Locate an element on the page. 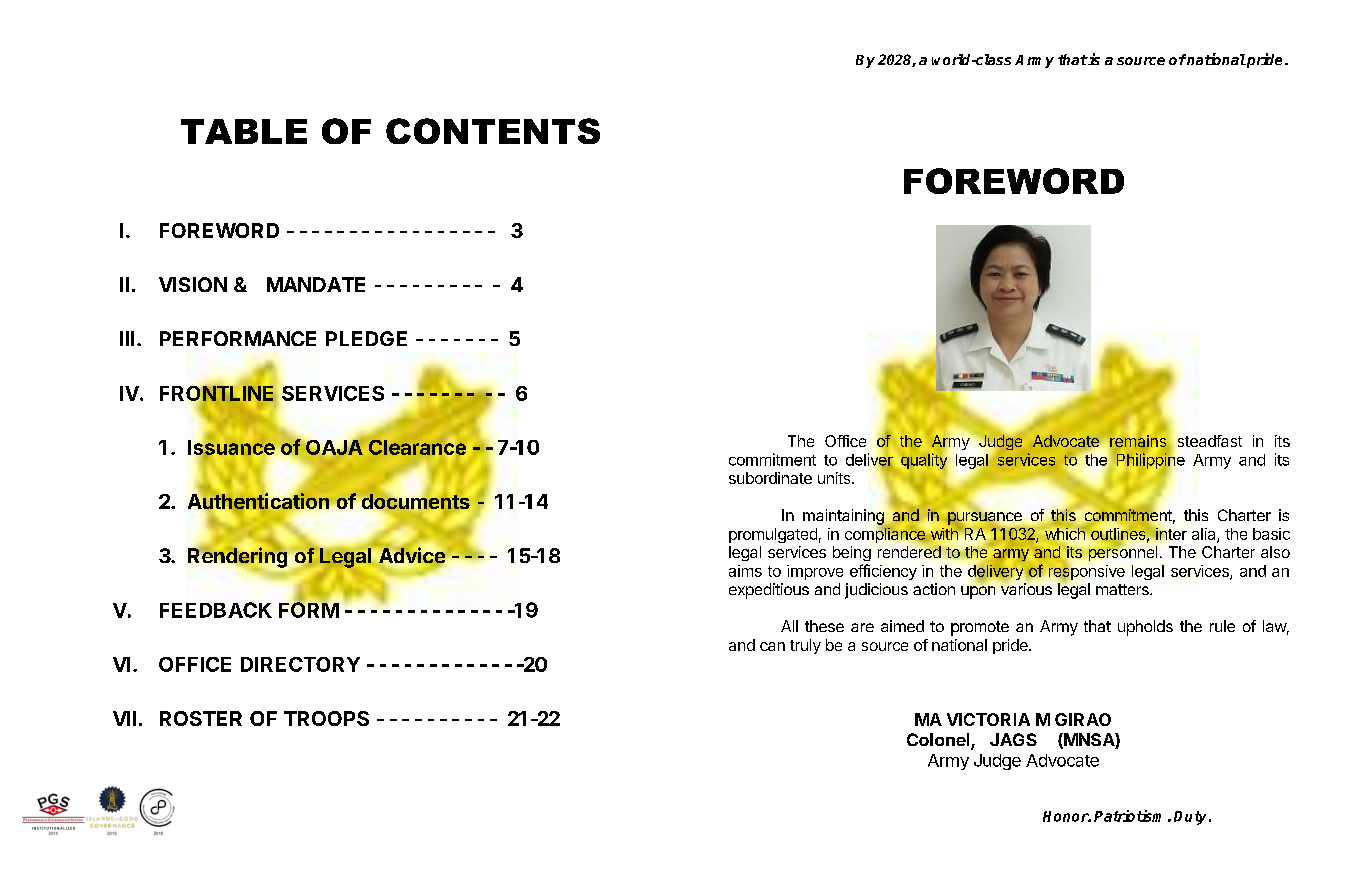 Image resolution: width=1371 pixels, height=896 pixels. PLEDGE is located at coordinates (366, 338).
